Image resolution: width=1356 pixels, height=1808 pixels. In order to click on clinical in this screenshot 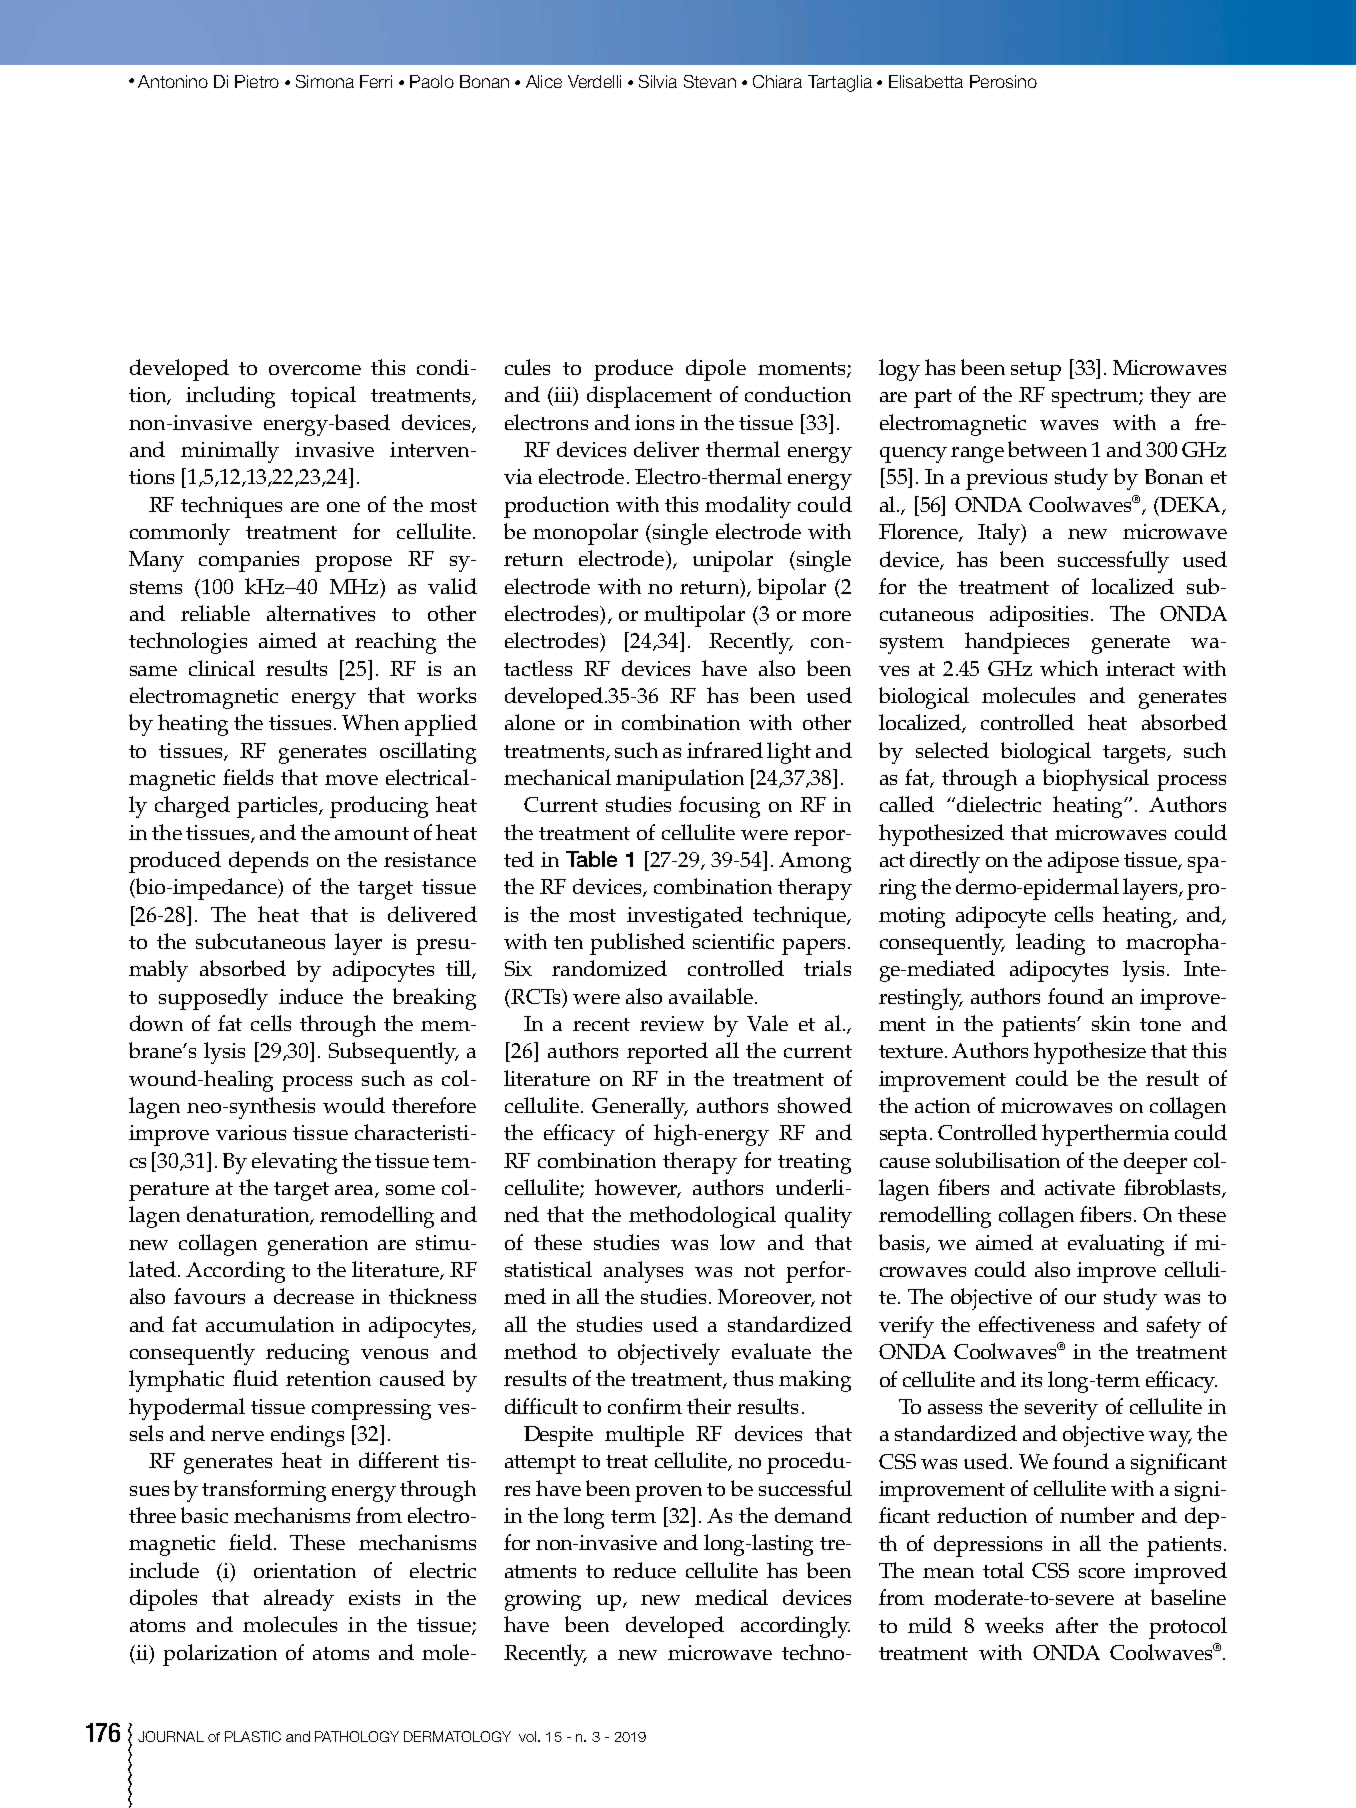, I will do `click(222, 668)`.
